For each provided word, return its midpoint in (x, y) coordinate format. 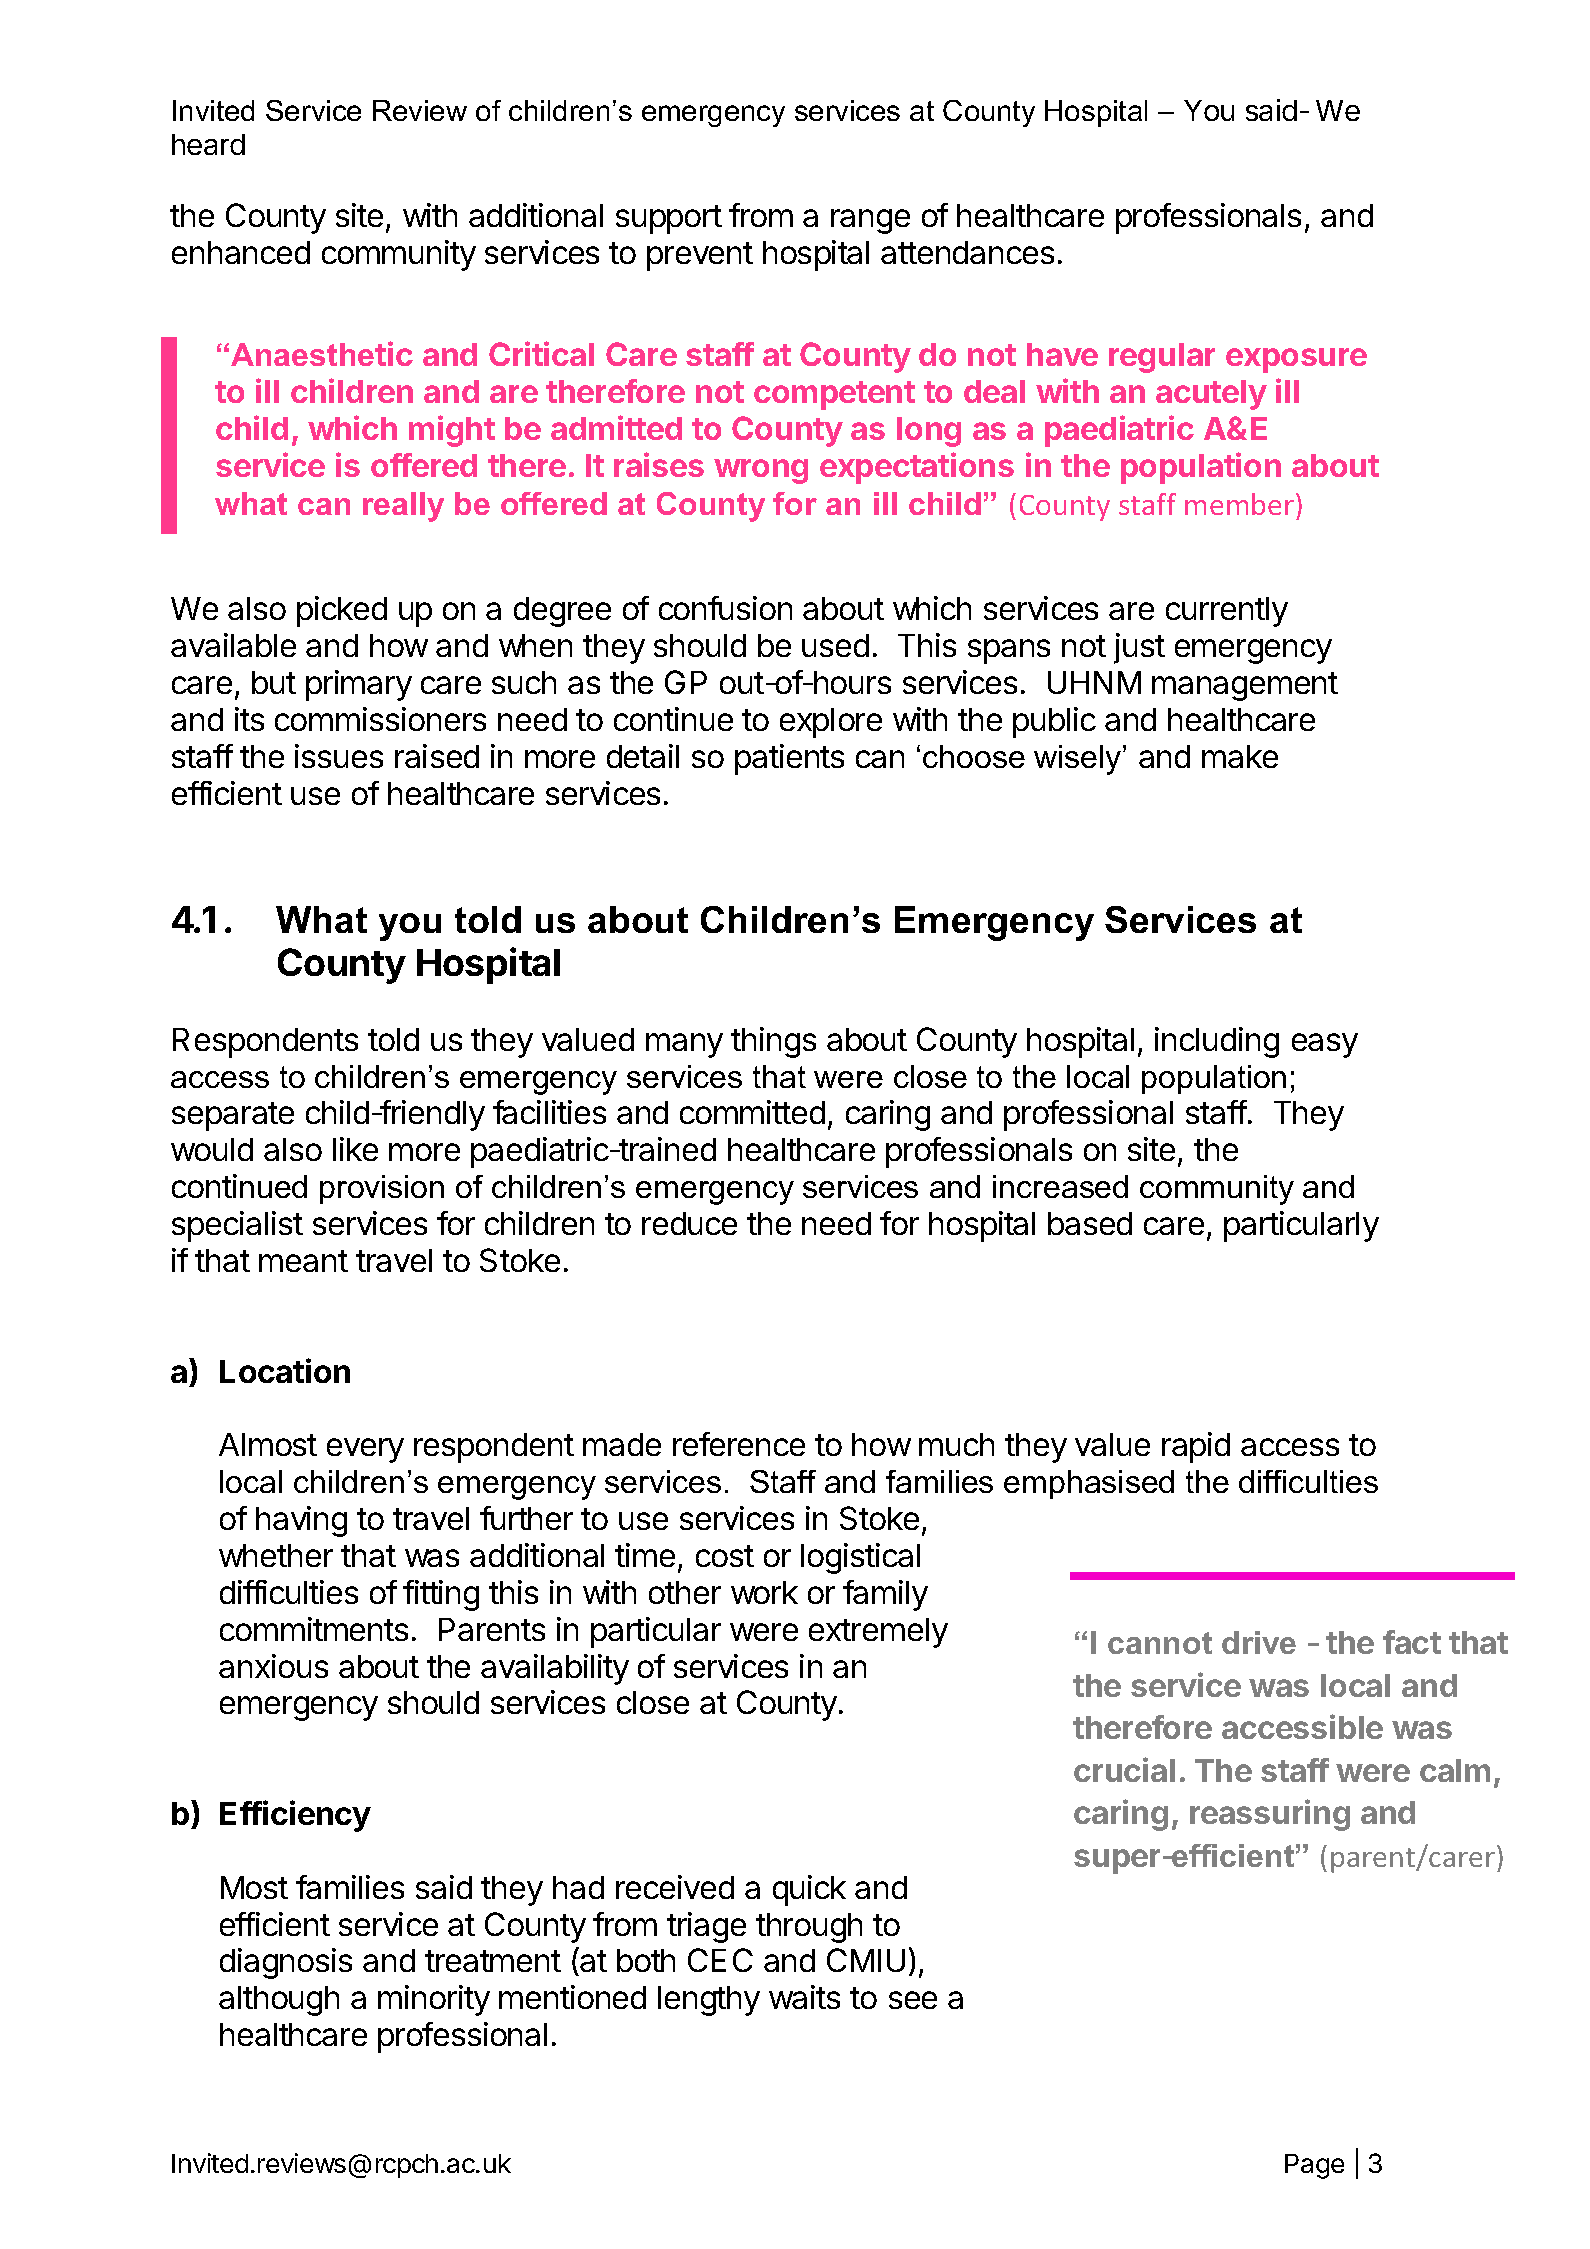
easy (1325, 1045)
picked (342, 611)
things (773, 1042)
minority (434, 2000)
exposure (1296, 360)
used (835, 645)
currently (1227, 612)
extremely (878, 1633)
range (870, 221)
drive (1259, 1642)
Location (285, 1370)
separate (233, 1116)
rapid (1196, 1447)
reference (739, 1444)
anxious (273, 1666)
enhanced (241, 252)
